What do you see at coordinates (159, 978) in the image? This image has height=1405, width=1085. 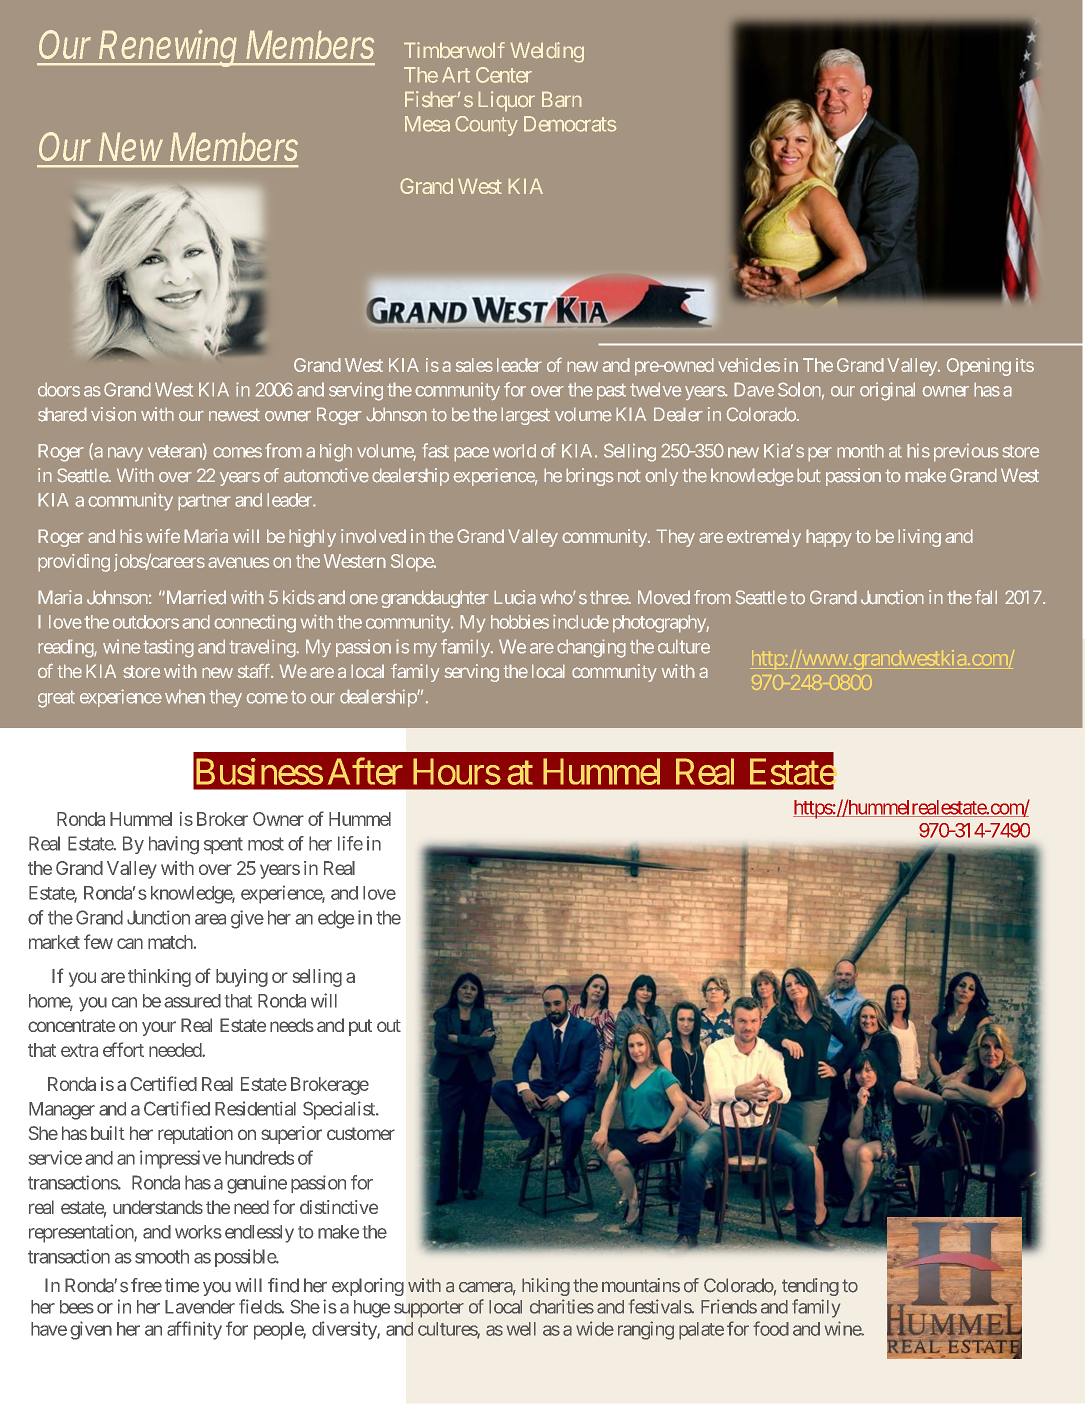 I see `thinking` at bounding box center [159, 978].
